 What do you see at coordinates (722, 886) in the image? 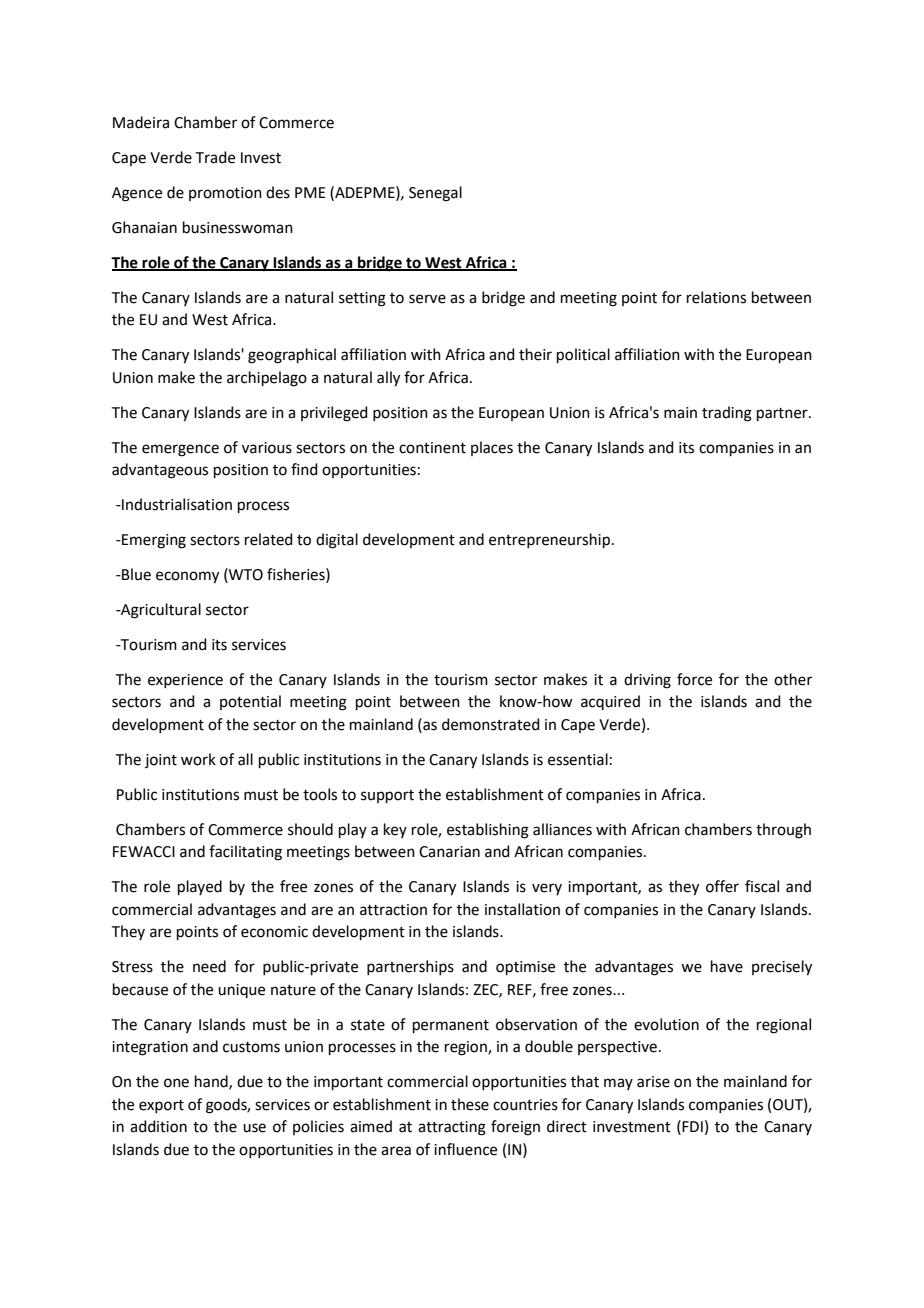
I see `offer` at bounding box center [722, 886].
